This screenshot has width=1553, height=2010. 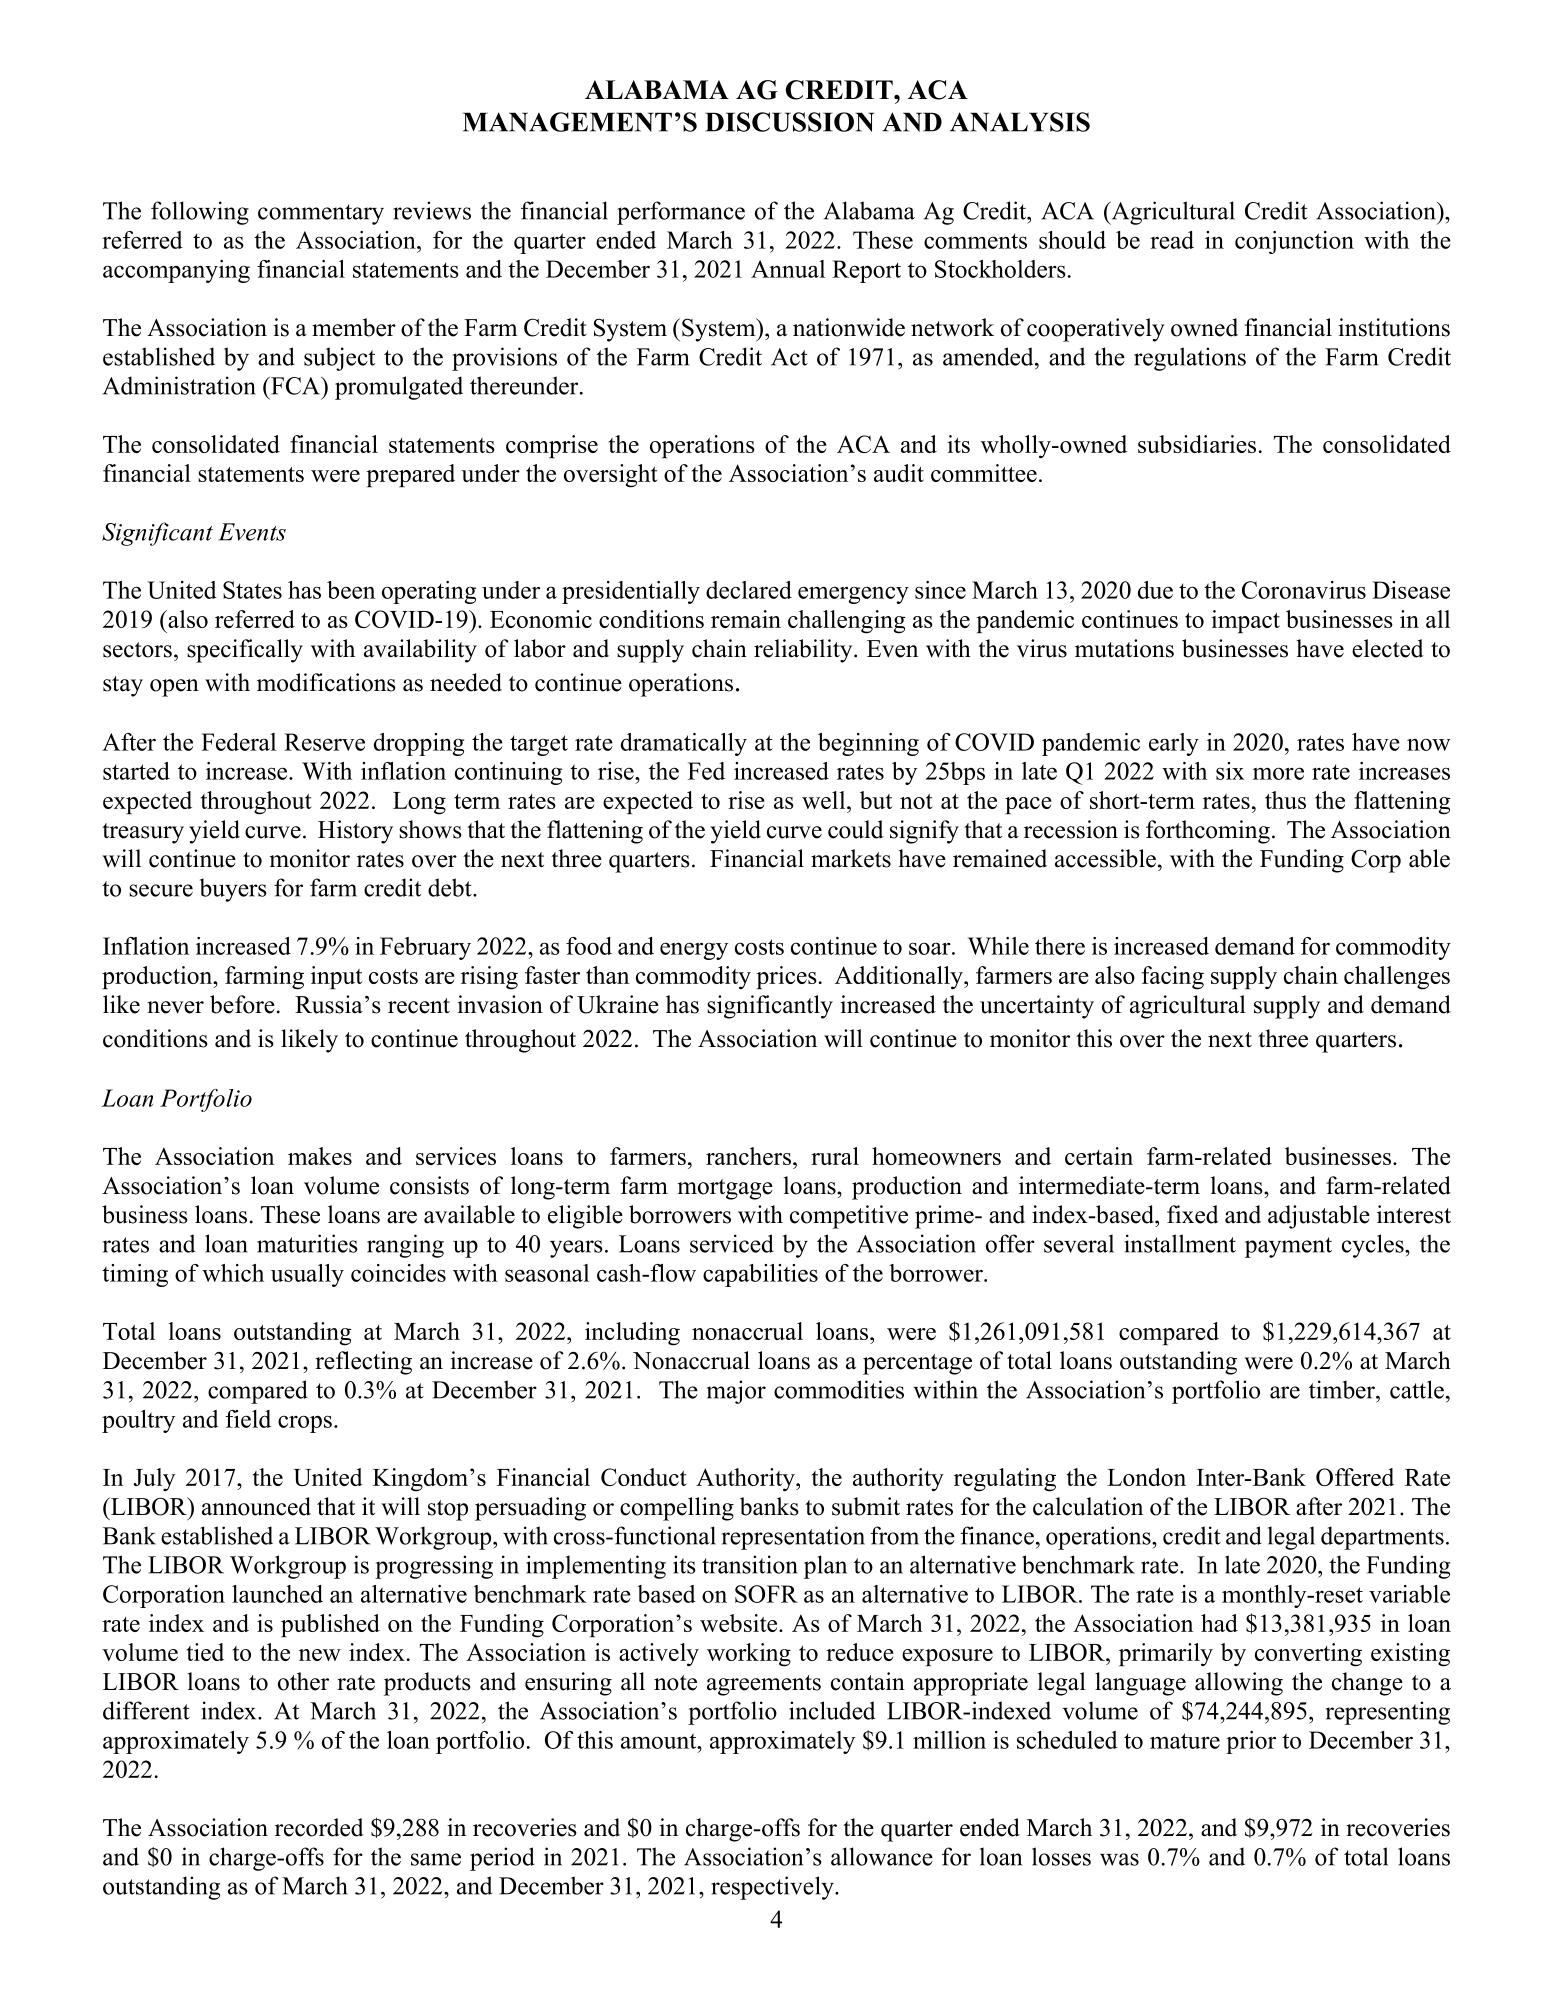 I want to click on conjunction, so click(x=1294, y=242).
